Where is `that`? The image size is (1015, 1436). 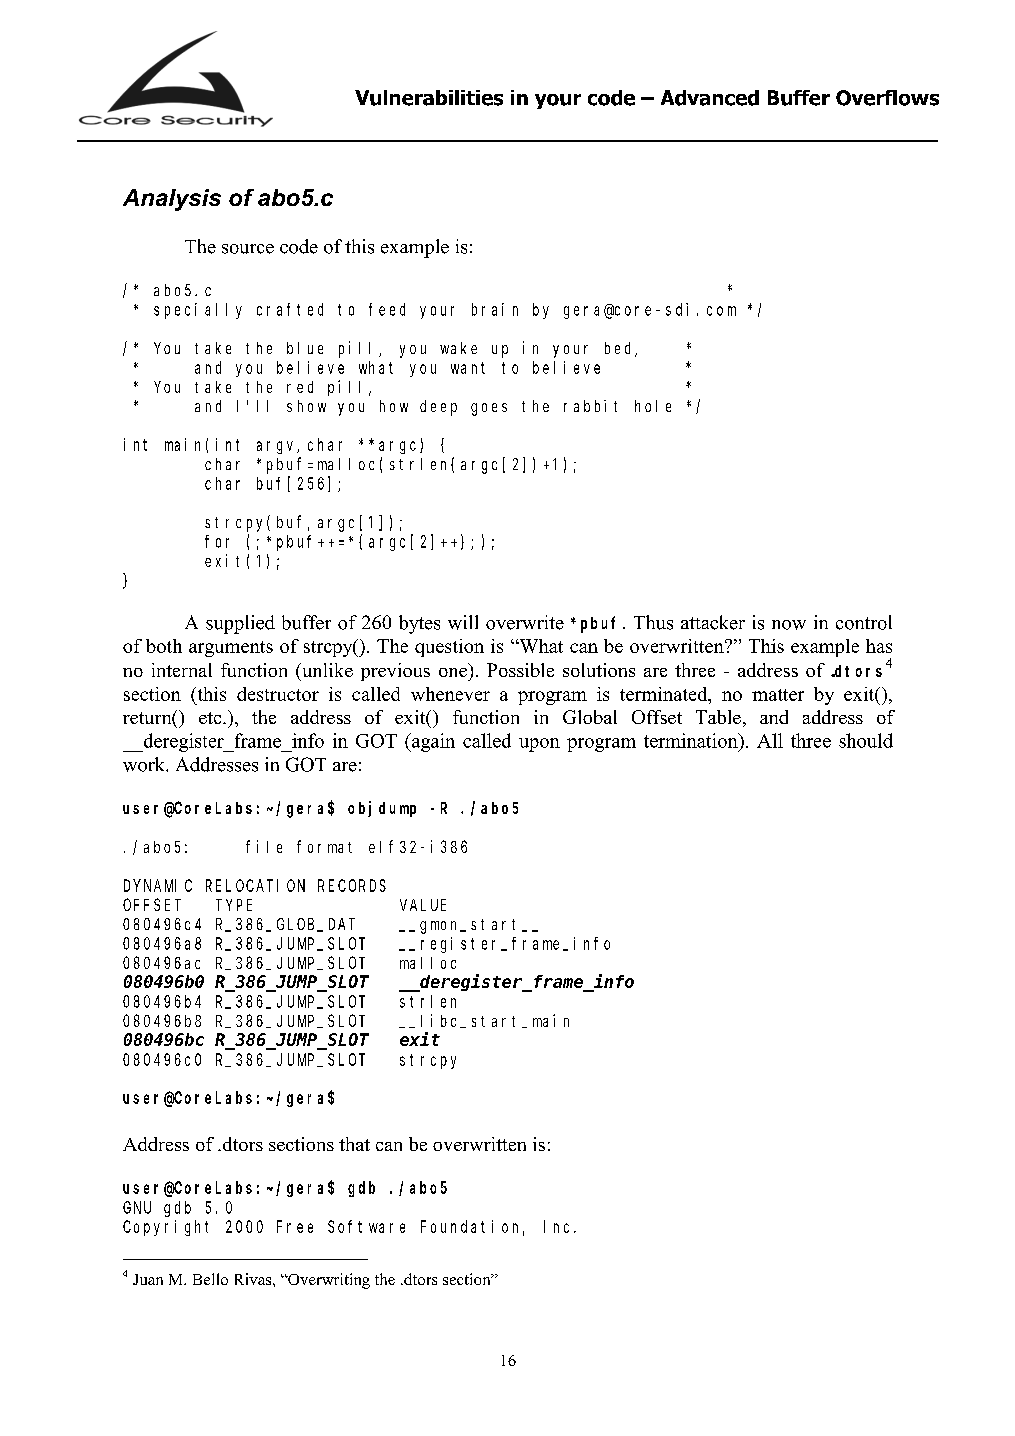
that is located at coordinates (354, 1144).
